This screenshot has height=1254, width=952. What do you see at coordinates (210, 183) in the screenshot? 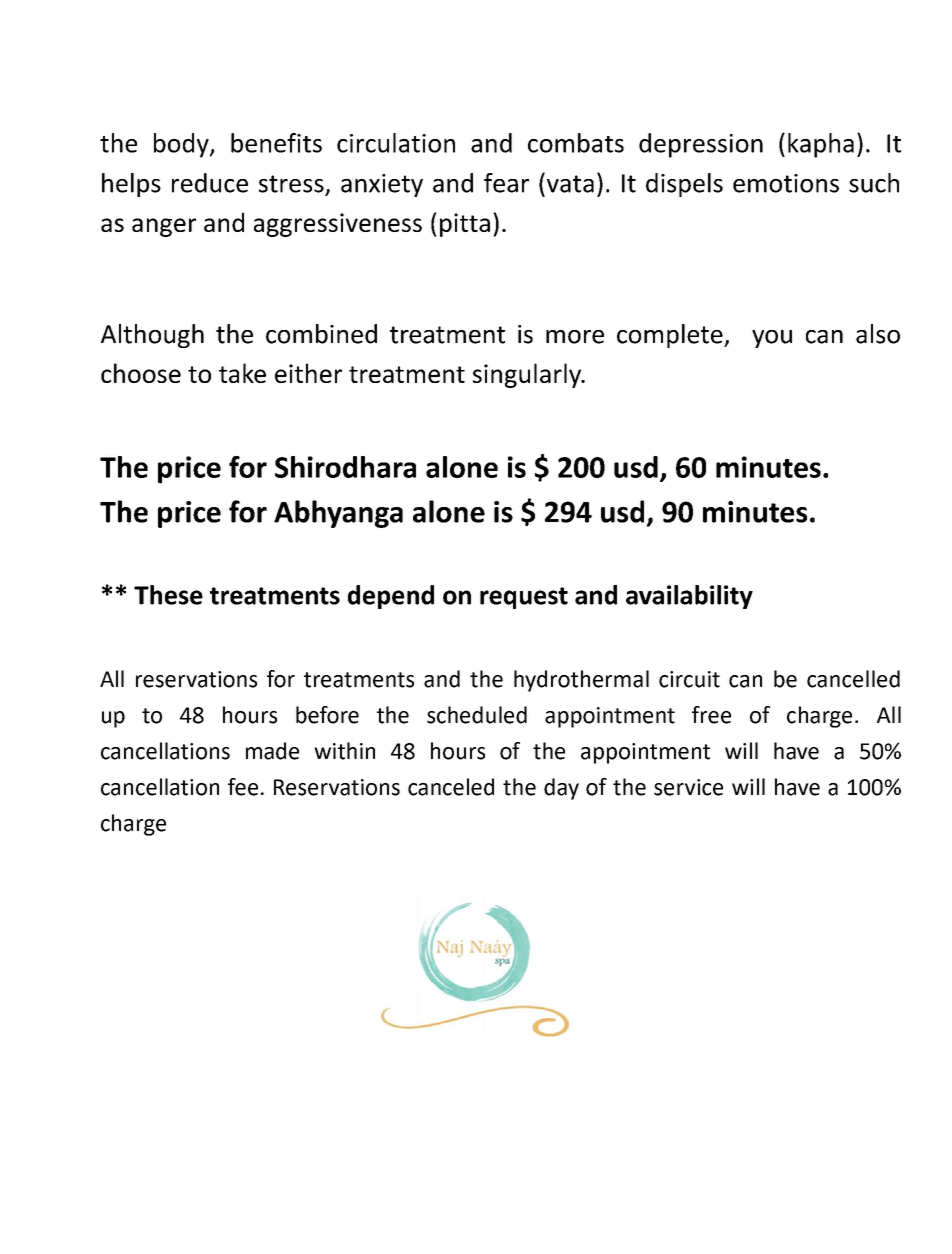
I see `reduce` at bounding box center [210, 183].
